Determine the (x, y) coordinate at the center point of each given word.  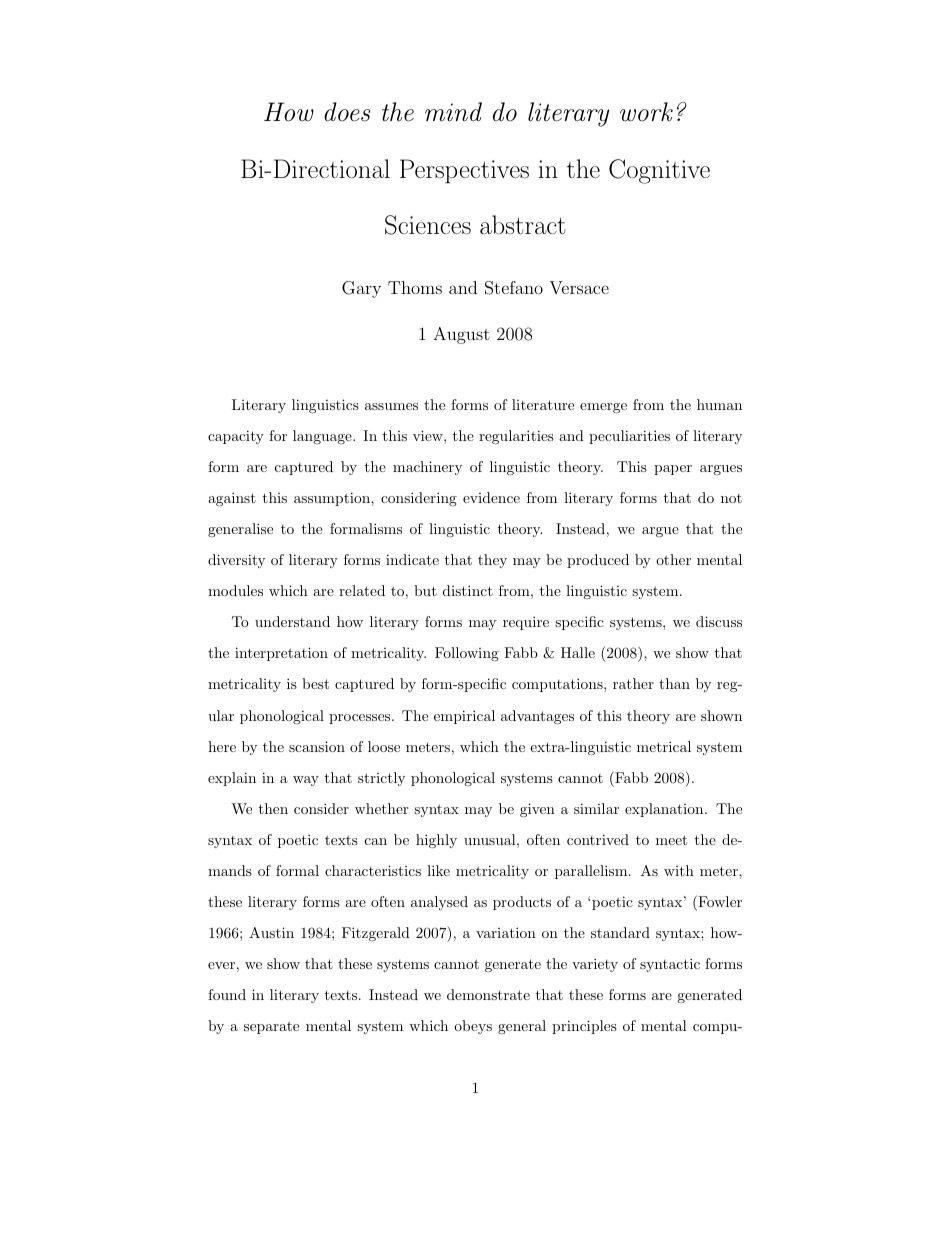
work (646, 112)
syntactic (670, 965)
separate (271, 1027)
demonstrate (488, 994)
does (347, 112)
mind (453, 112)
